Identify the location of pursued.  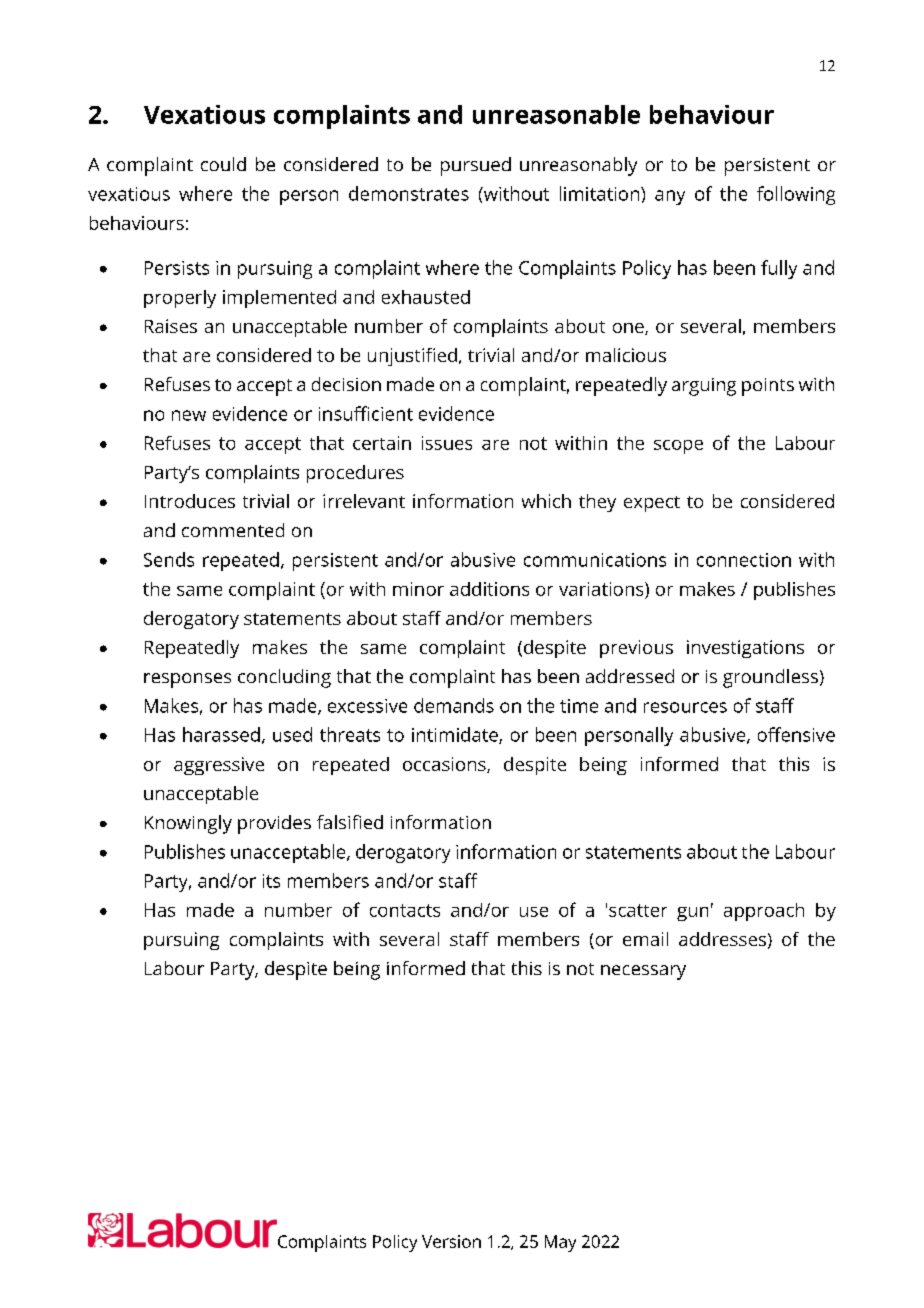
(476, 166).
